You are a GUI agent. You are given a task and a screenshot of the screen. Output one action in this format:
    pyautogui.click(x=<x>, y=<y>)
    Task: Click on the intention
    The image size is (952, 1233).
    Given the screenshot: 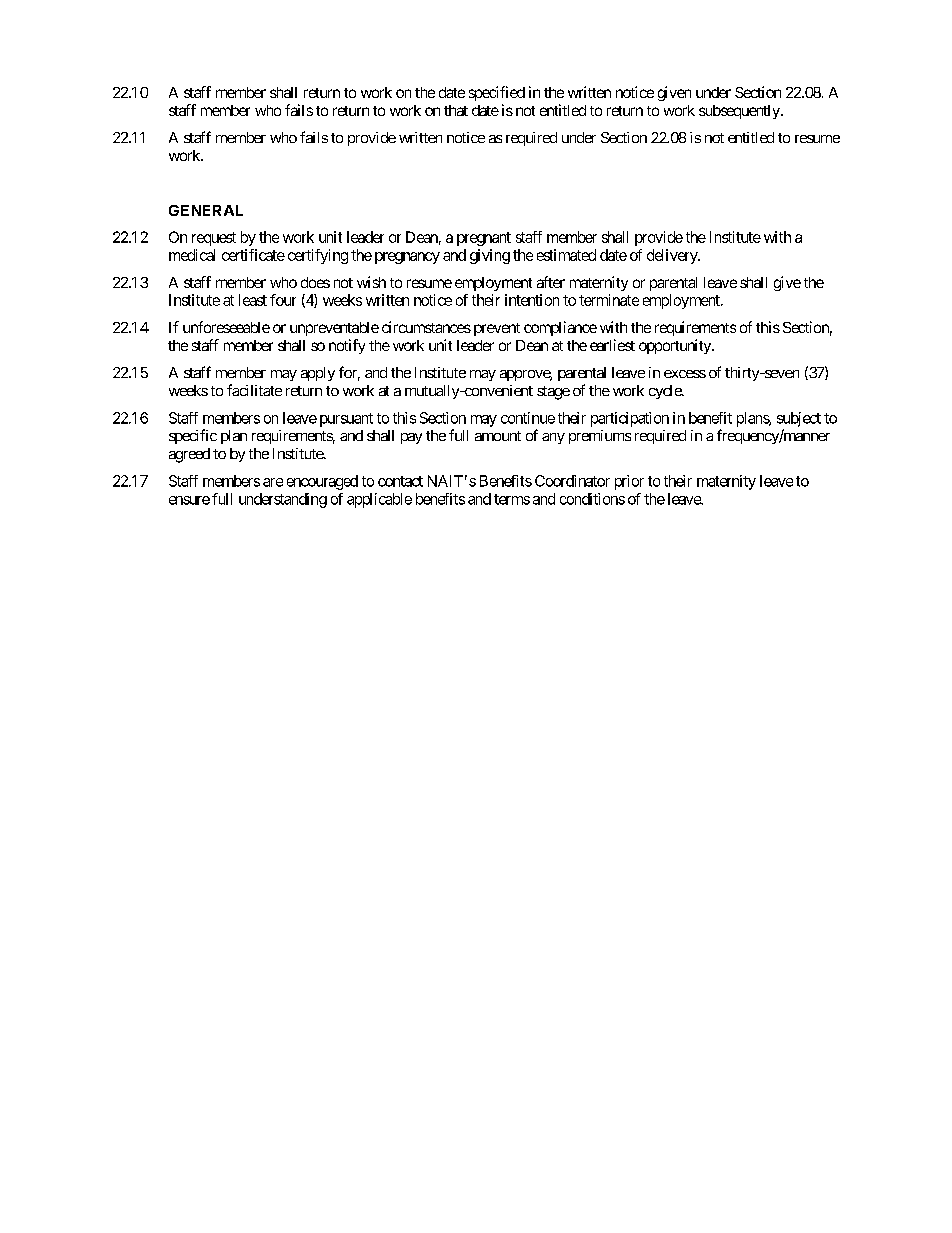 What is the action you would take?
    pyautogui.click(x=532, y=300)
